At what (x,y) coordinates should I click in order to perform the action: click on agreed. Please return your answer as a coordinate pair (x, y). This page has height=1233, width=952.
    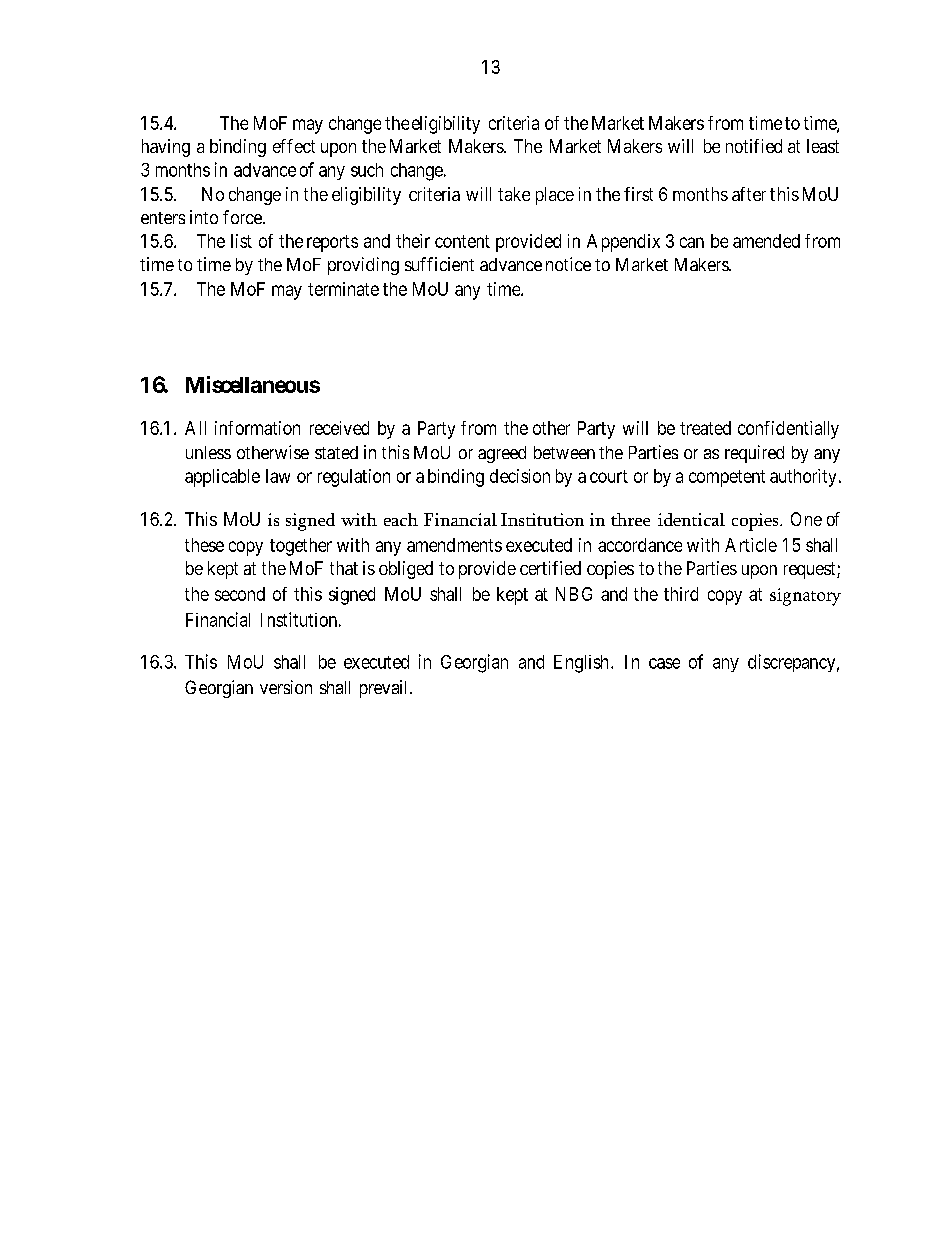
    Looking at the image, I should click on (502, 454).
